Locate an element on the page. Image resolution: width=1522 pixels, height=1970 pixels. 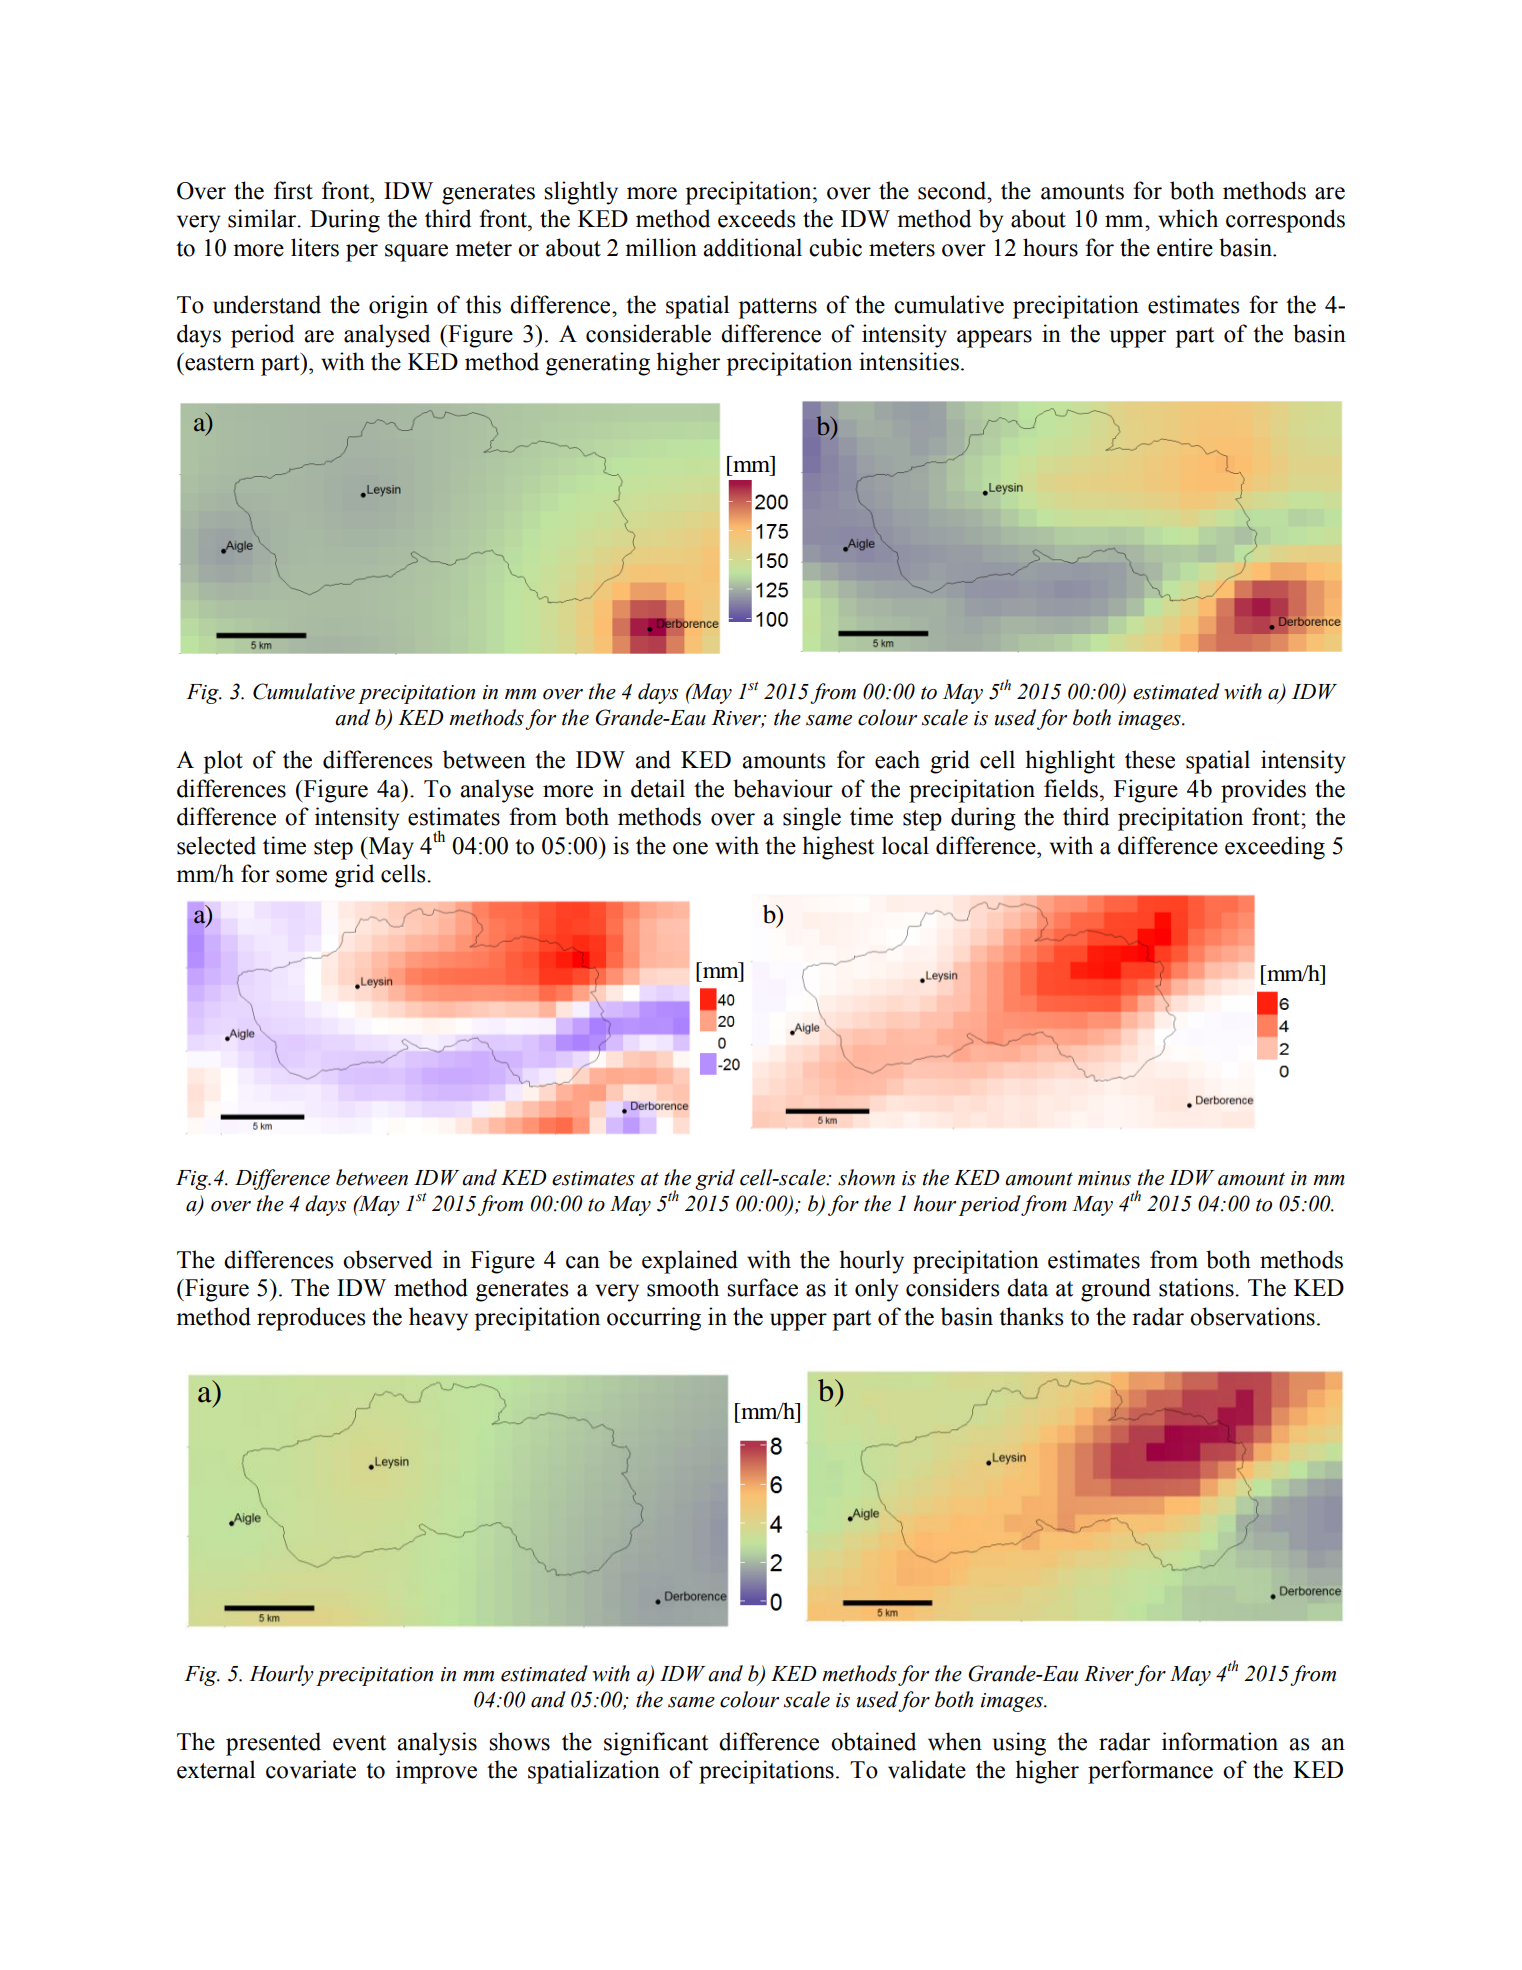
minus is located at coordinates (1104, 1178).
